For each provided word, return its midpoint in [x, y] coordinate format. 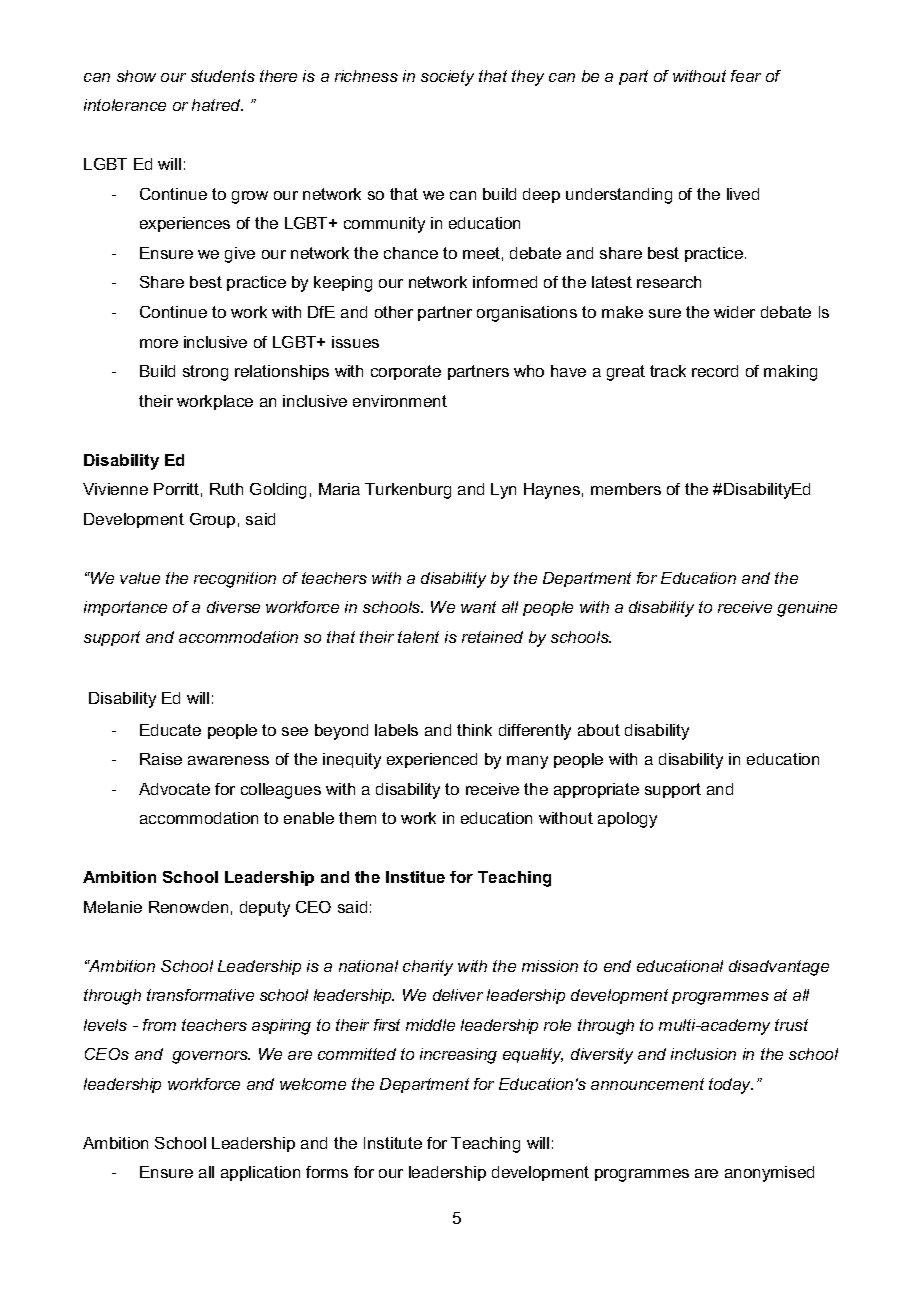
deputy [265, 909]
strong [205, 373]
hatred [217, 105]
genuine [807, 609]
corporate [406, 372]
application [260, 1173]
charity [428, 968]
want [478, 607]
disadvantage [779, 968]
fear [746, 76]
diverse [233, 607]
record [715, 371]
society [447, 78]
